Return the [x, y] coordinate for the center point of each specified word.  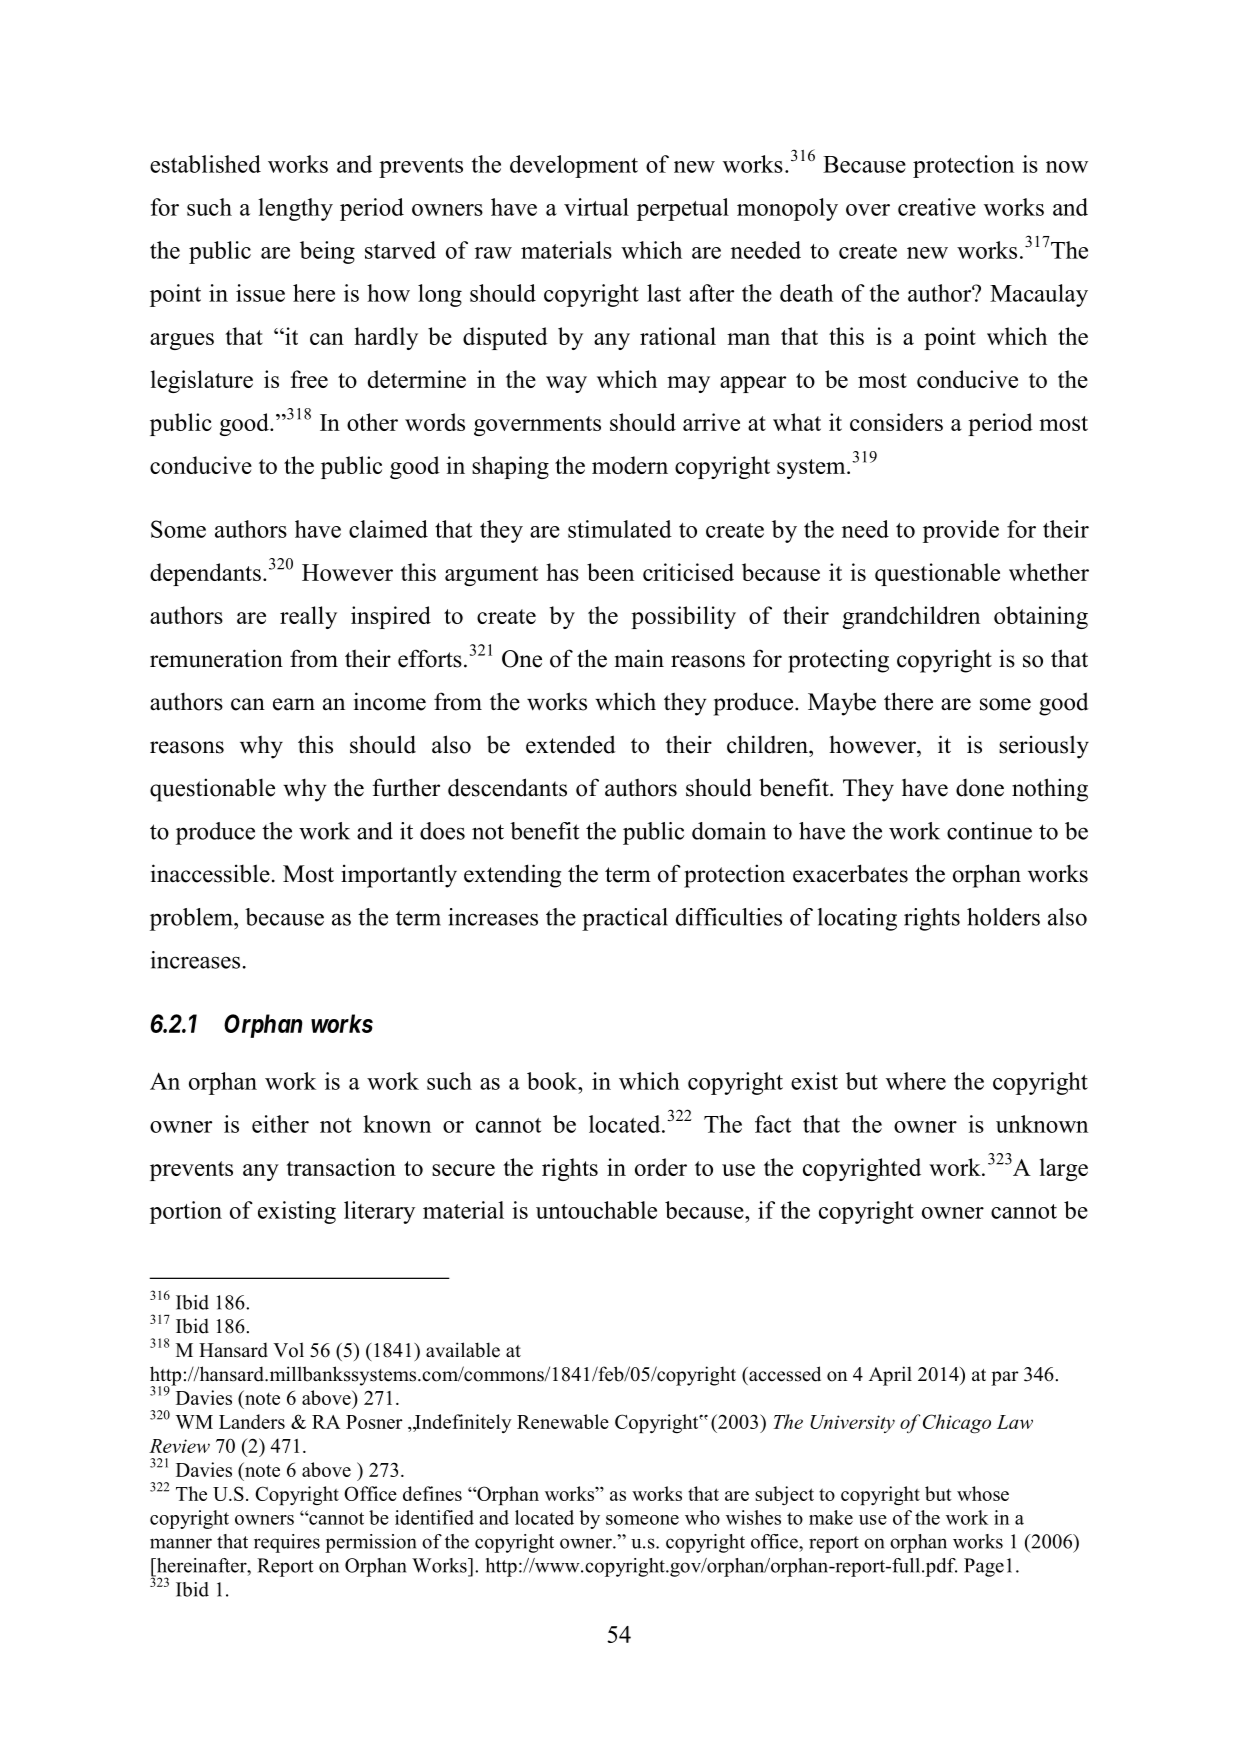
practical [625, 919]
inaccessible [210, 873]
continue [989, 831]
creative [937, 207]
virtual [596, 207]
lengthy [295, 209]
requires [287, 1543]
